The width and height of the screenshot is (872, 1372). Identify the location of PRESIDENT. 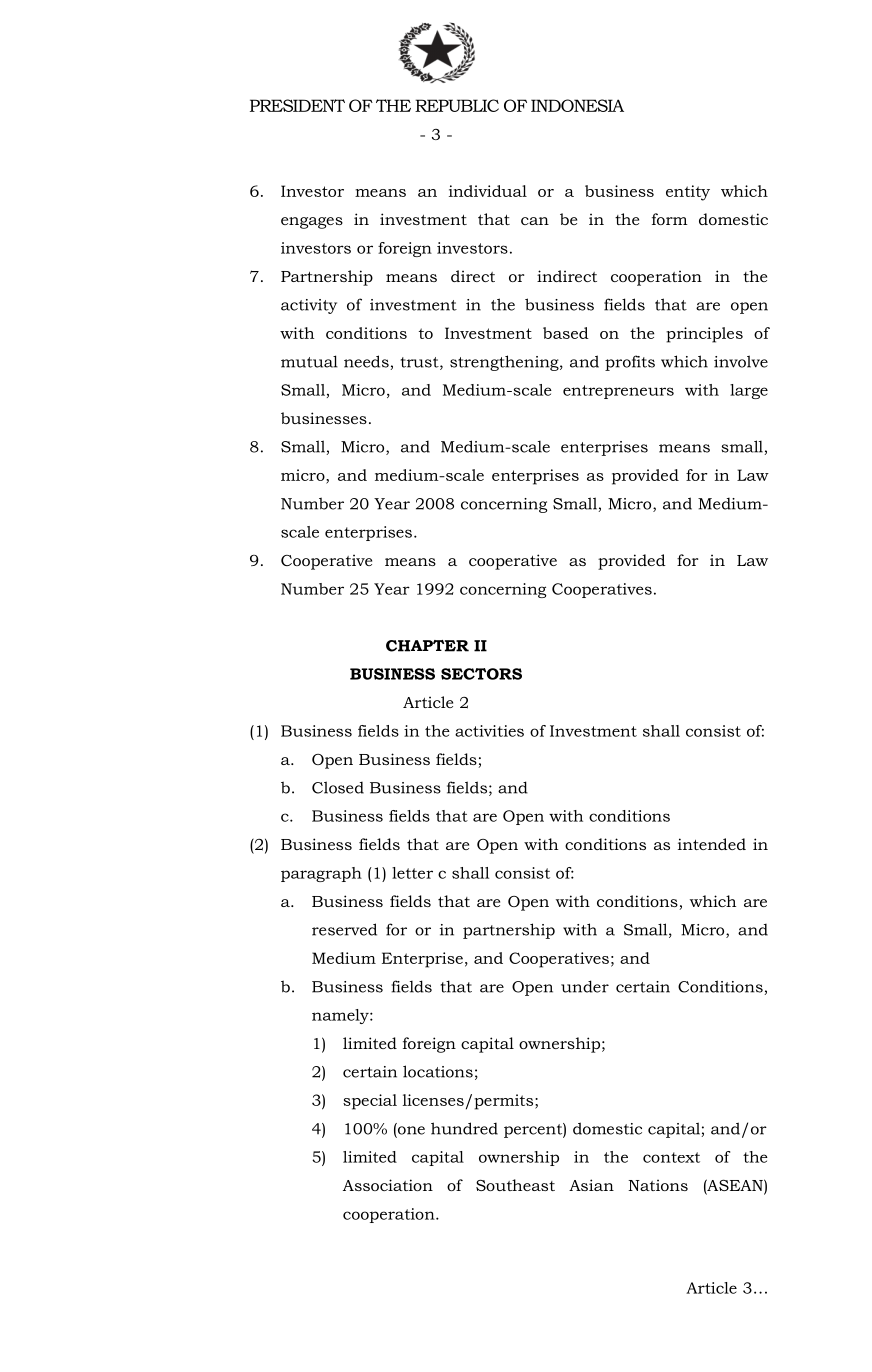
(297, 105).
